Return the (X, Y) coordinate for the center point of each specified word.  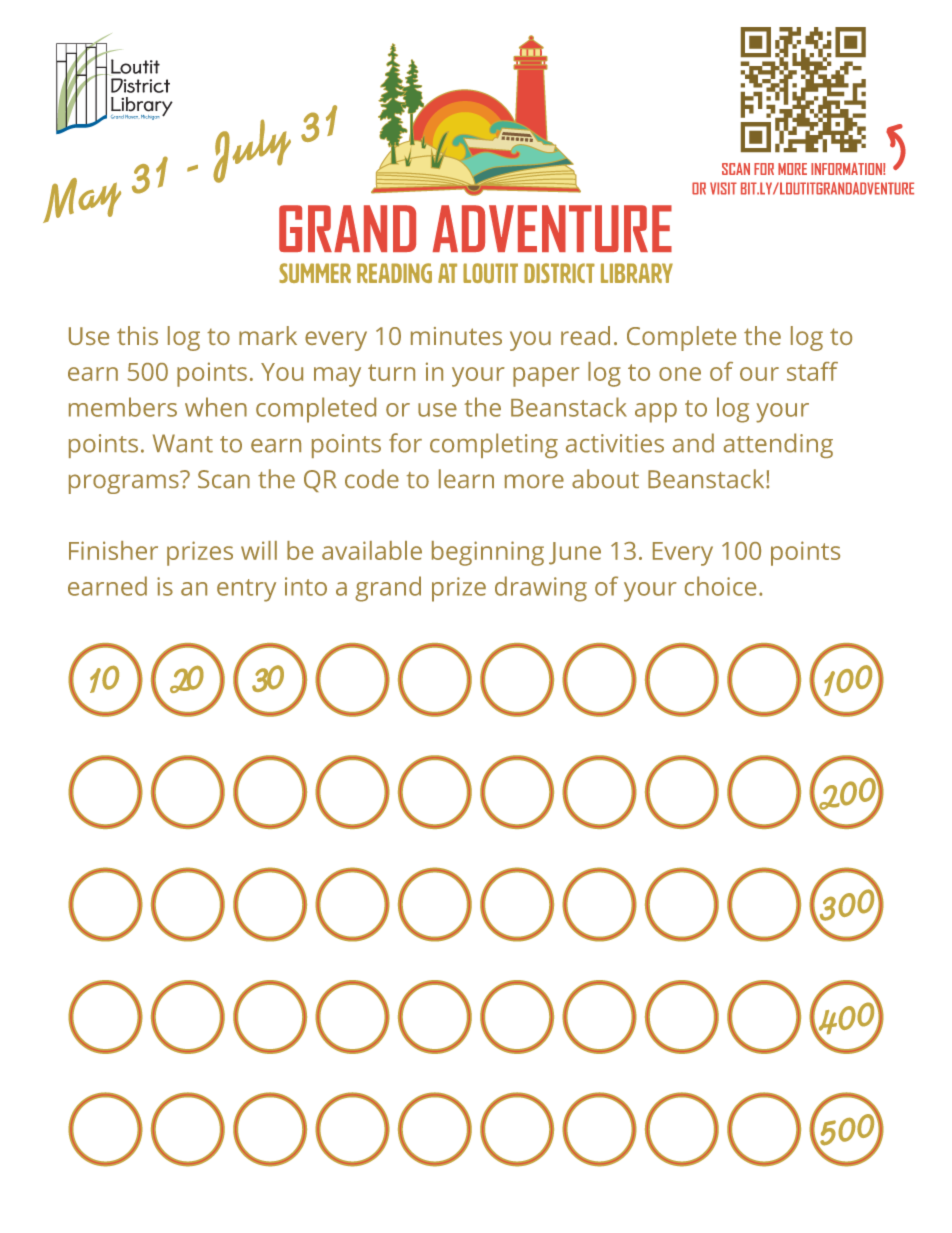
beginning (488, 553)
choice (720, 586)
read (585, 335)
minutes (456, 336)
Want (183, 443)
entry (246, 590)
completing (494, 445)
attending (778, 445)
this (137, 335)
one (680, 374)
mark (268, 335)
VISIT (723, 188)
